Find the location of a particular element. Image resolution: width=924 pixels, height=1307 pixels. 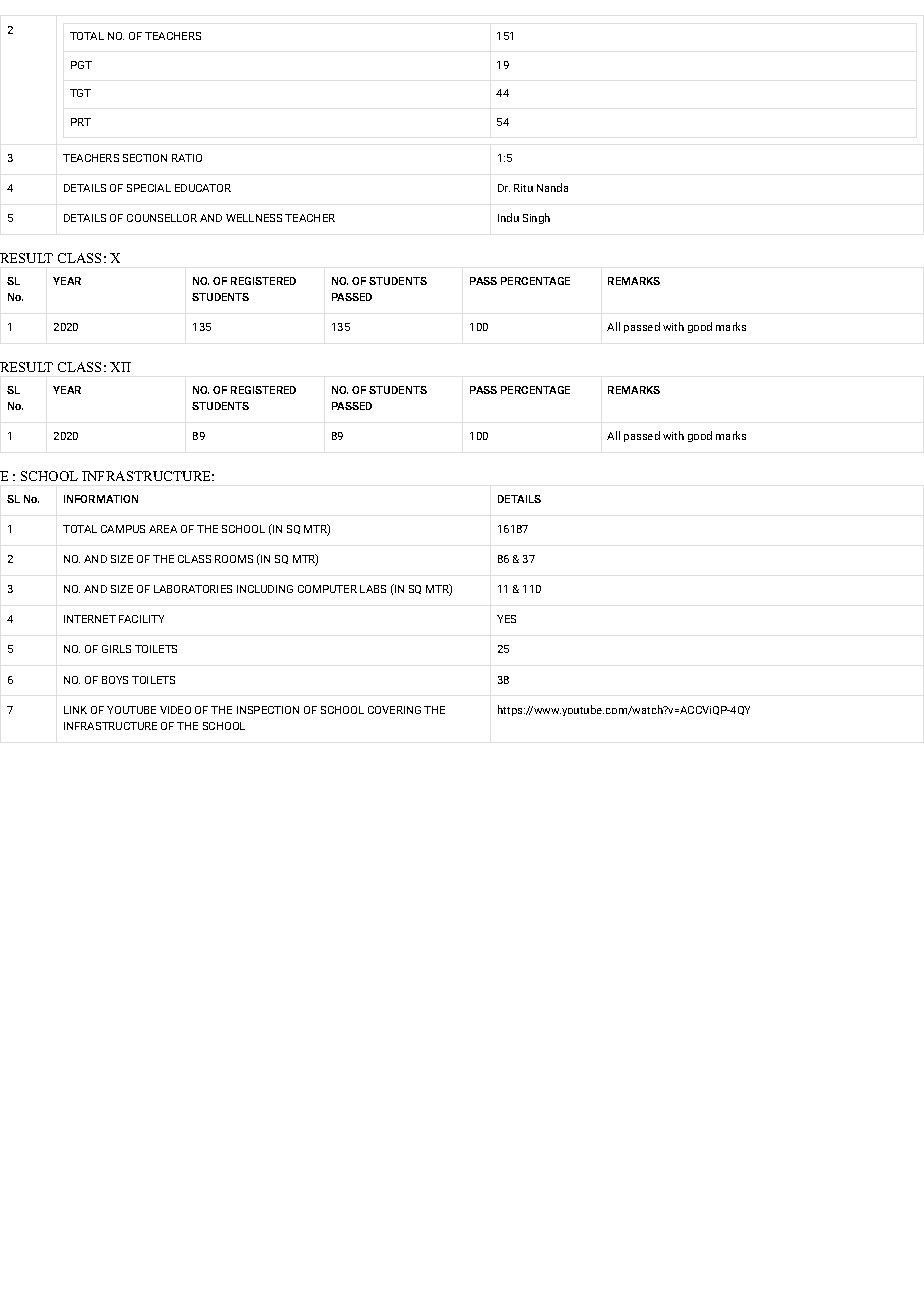

XII is located at coordinates (120, 367).
